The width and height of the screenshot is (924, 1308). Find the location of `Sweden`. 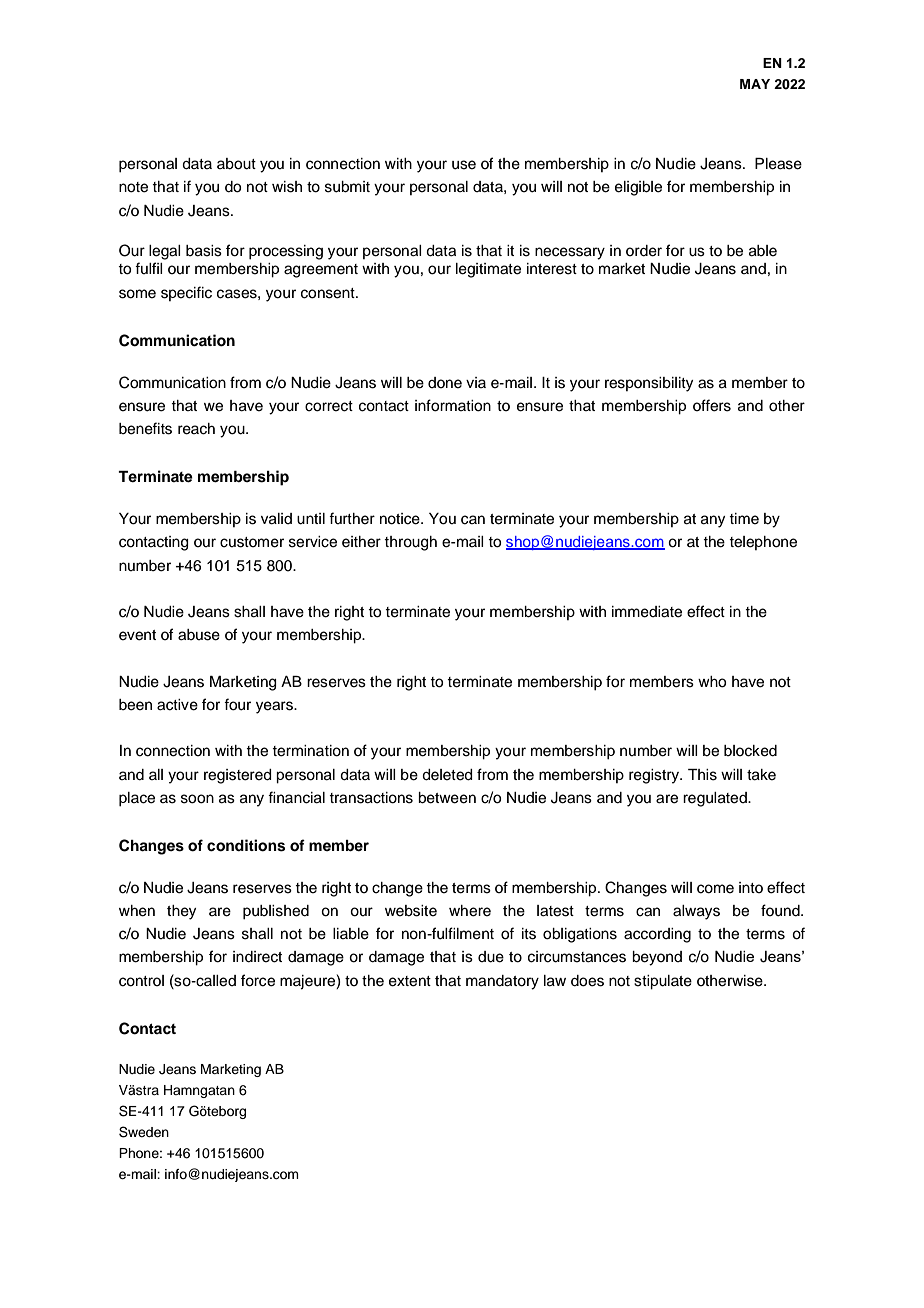

Sweden is located at coordinates (144, 1132).
